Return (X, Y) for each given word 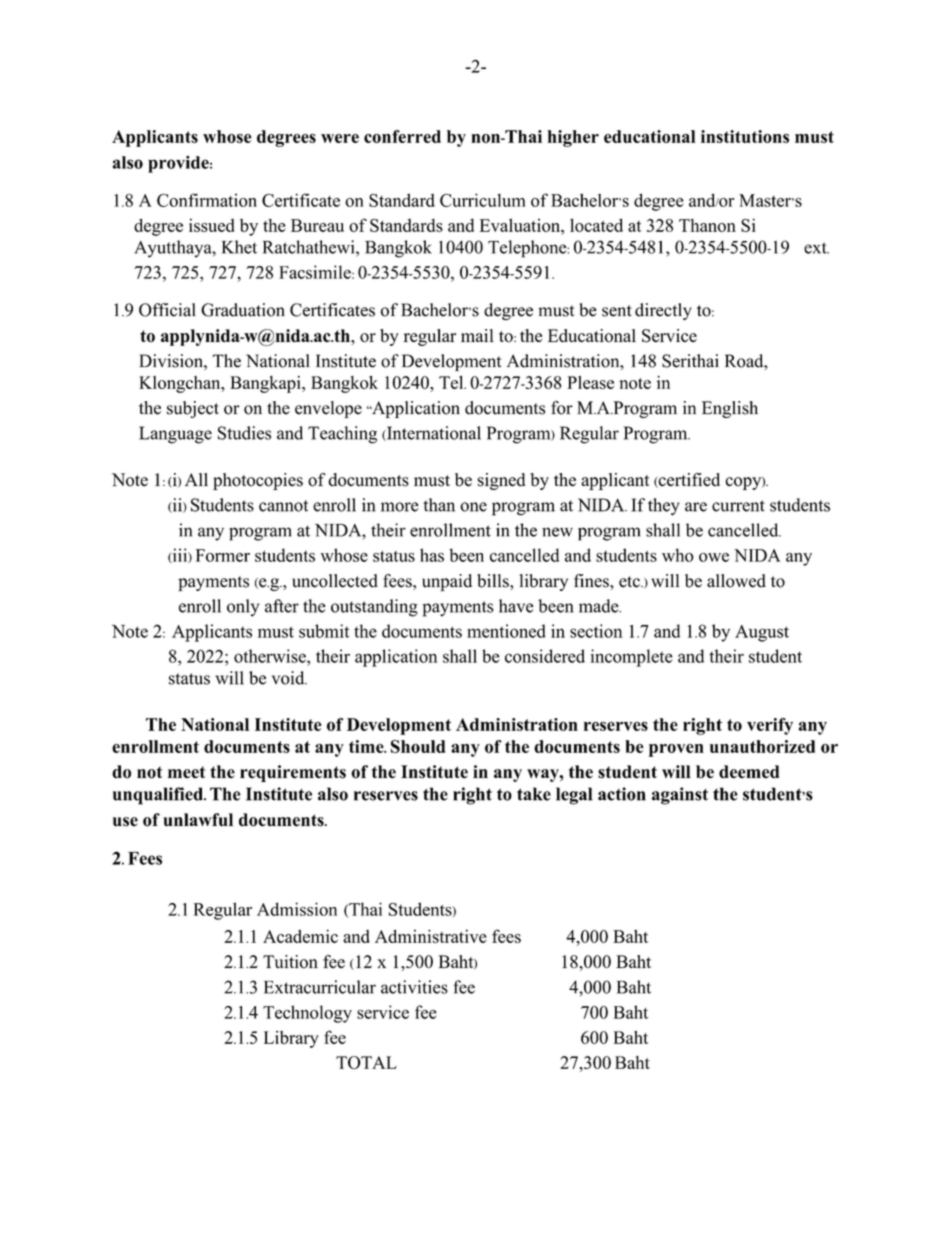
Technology (307, 1014)
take (534, 794)
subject (193, 409)
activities (414, 987)
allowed (736, 581)
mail (477, 335)
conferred (402, 136)
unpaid (447, 582)
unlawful (198, 820)
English (730, 409)
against (680, 796)
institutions (745, 136)
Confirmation (207, 200)
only (243, 608)
